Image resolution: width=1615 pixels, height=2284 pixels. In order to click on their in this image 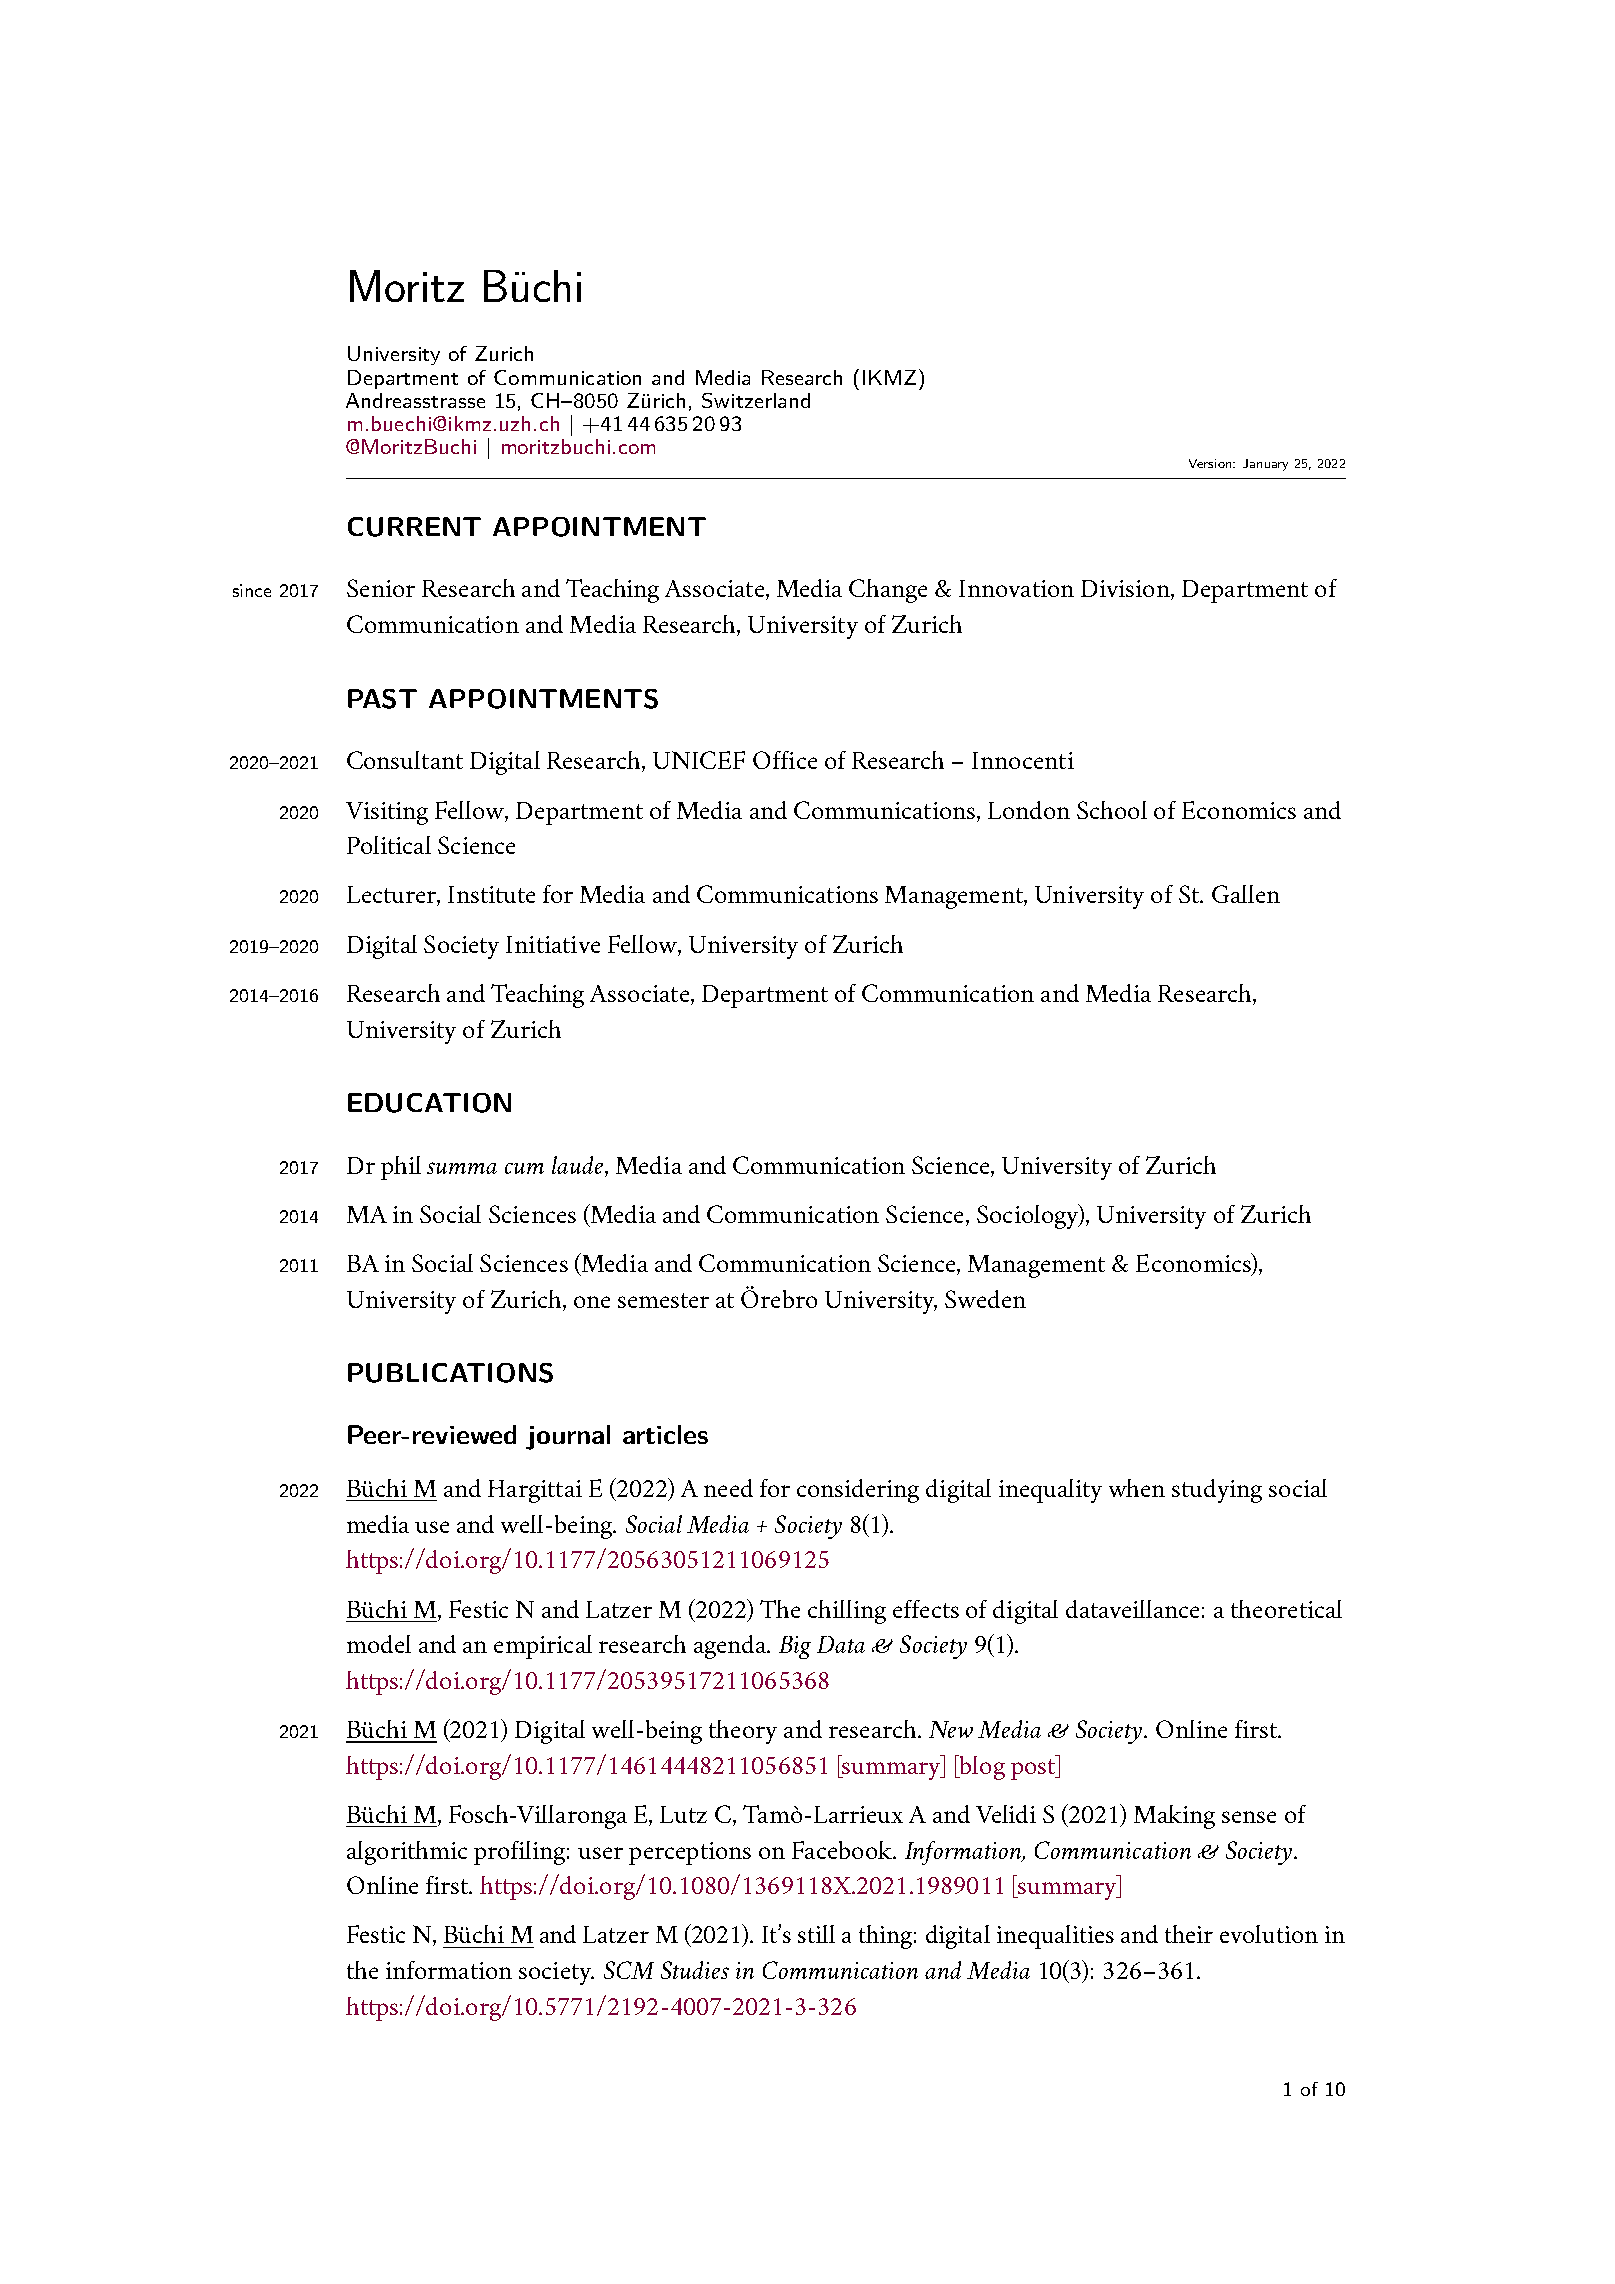, I will do `click(1189, 1934)`.
